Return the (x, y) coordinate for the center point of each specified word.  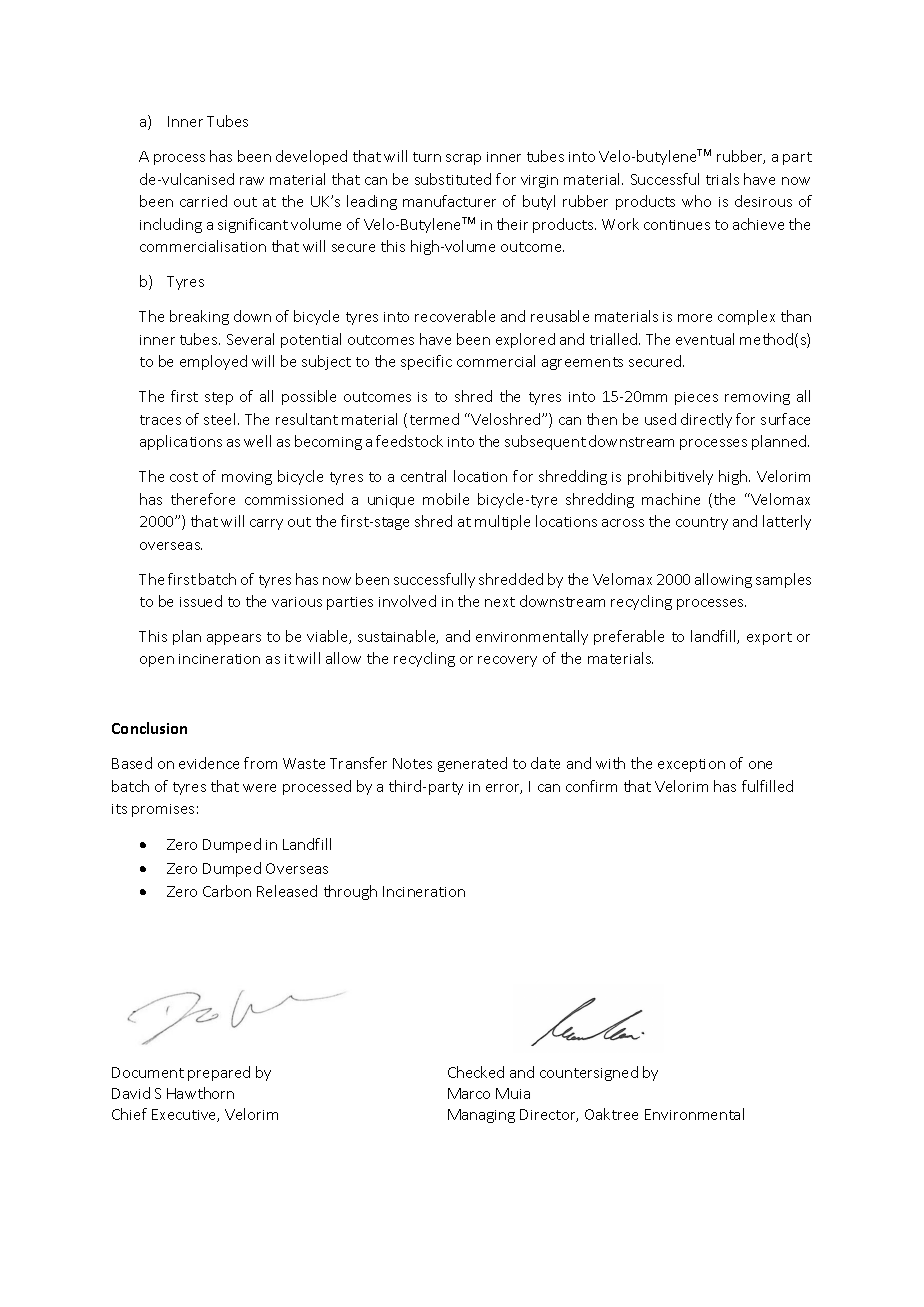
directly (706, 420)
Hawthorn (200, 1093)
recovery (507, 661)
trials (722, 179)
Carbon (227, 891)
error (504, 789)
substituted (453, 179)
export (769, 638)
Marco (469, 1093)
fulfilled (767, 786)
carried (203, 201)
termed (434, 419)
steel (219, 419)
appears (234, 639)
